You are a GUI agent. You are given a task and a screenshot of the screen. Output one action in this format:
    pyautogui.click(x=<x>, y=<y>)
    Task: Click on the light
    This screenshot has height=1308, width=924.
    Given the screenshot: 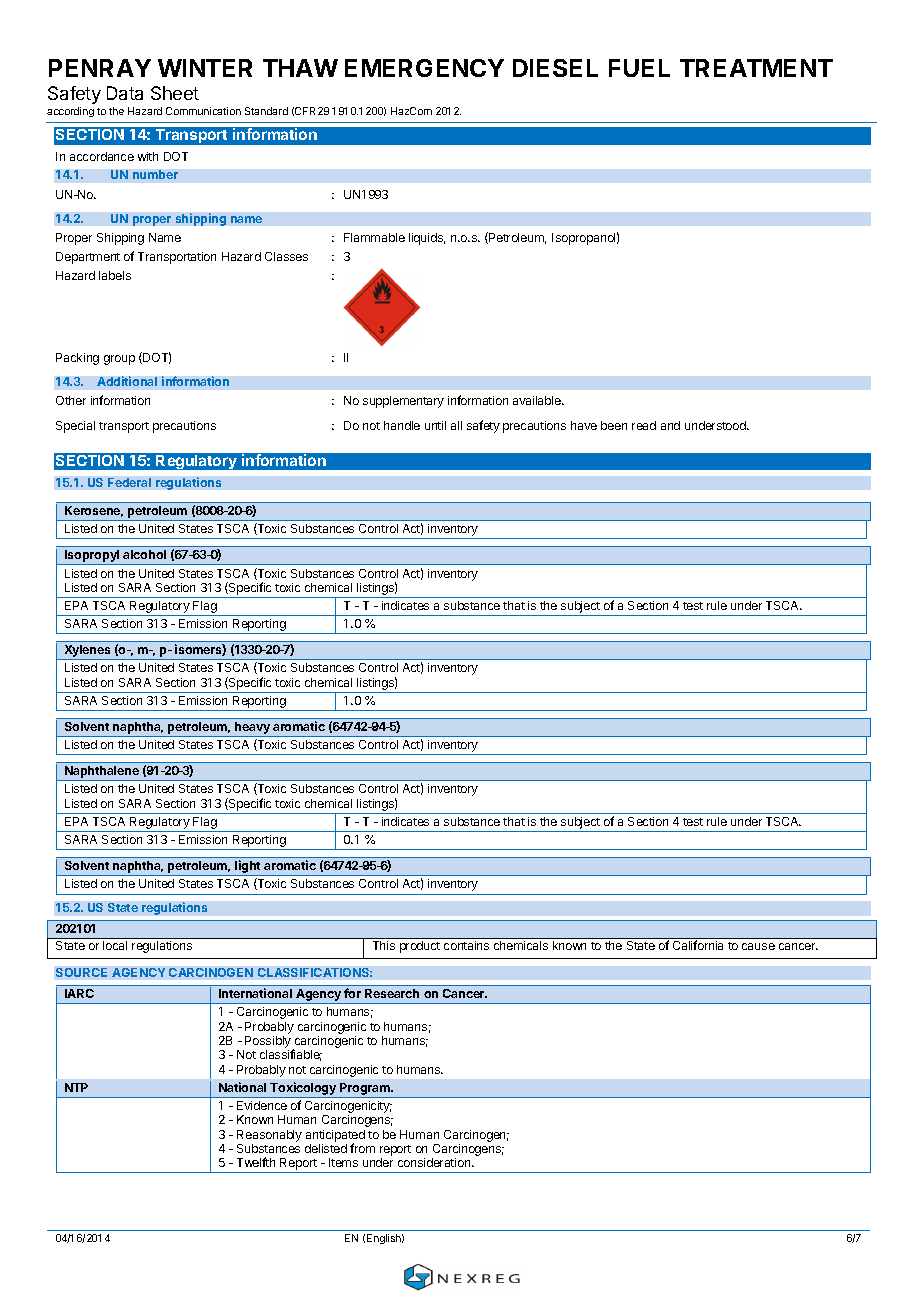 What is the action you would take?
    pyautogui.click(x=248, y=868)
